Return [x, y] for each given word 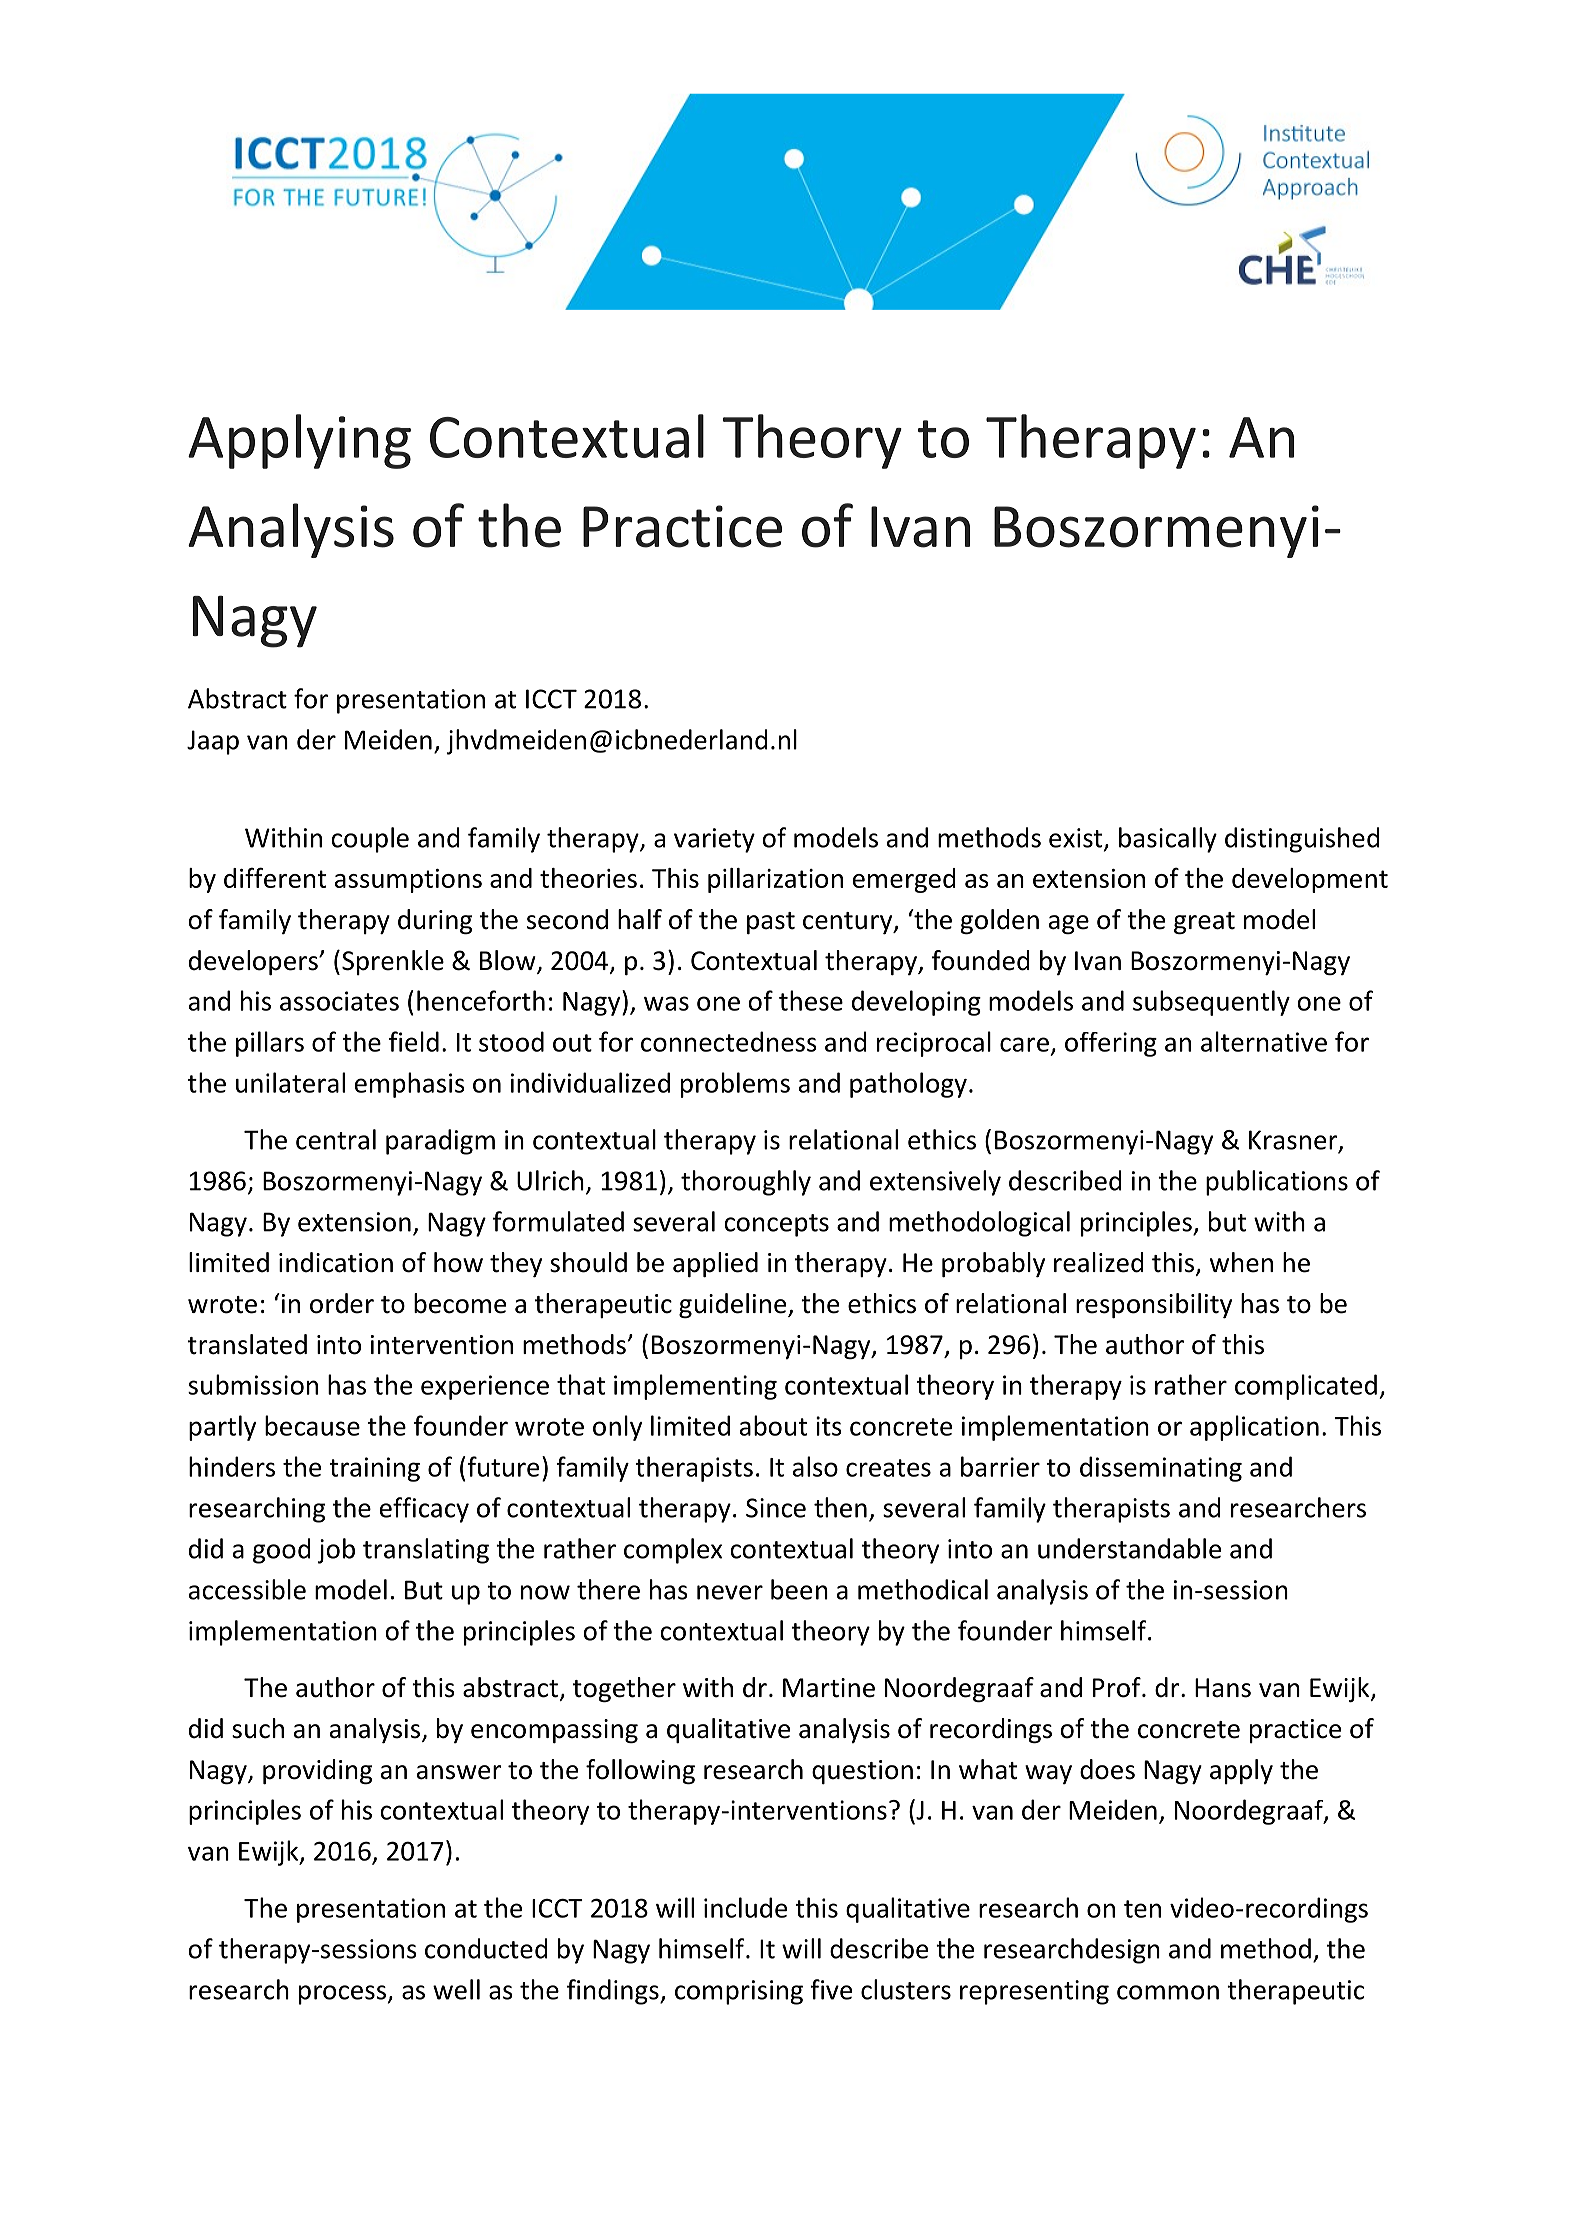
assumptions [408, 881]
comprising [739, 1992]
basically [1168, 840]
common [1168, 1992]
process [342, 1995]
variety [714, 840]
